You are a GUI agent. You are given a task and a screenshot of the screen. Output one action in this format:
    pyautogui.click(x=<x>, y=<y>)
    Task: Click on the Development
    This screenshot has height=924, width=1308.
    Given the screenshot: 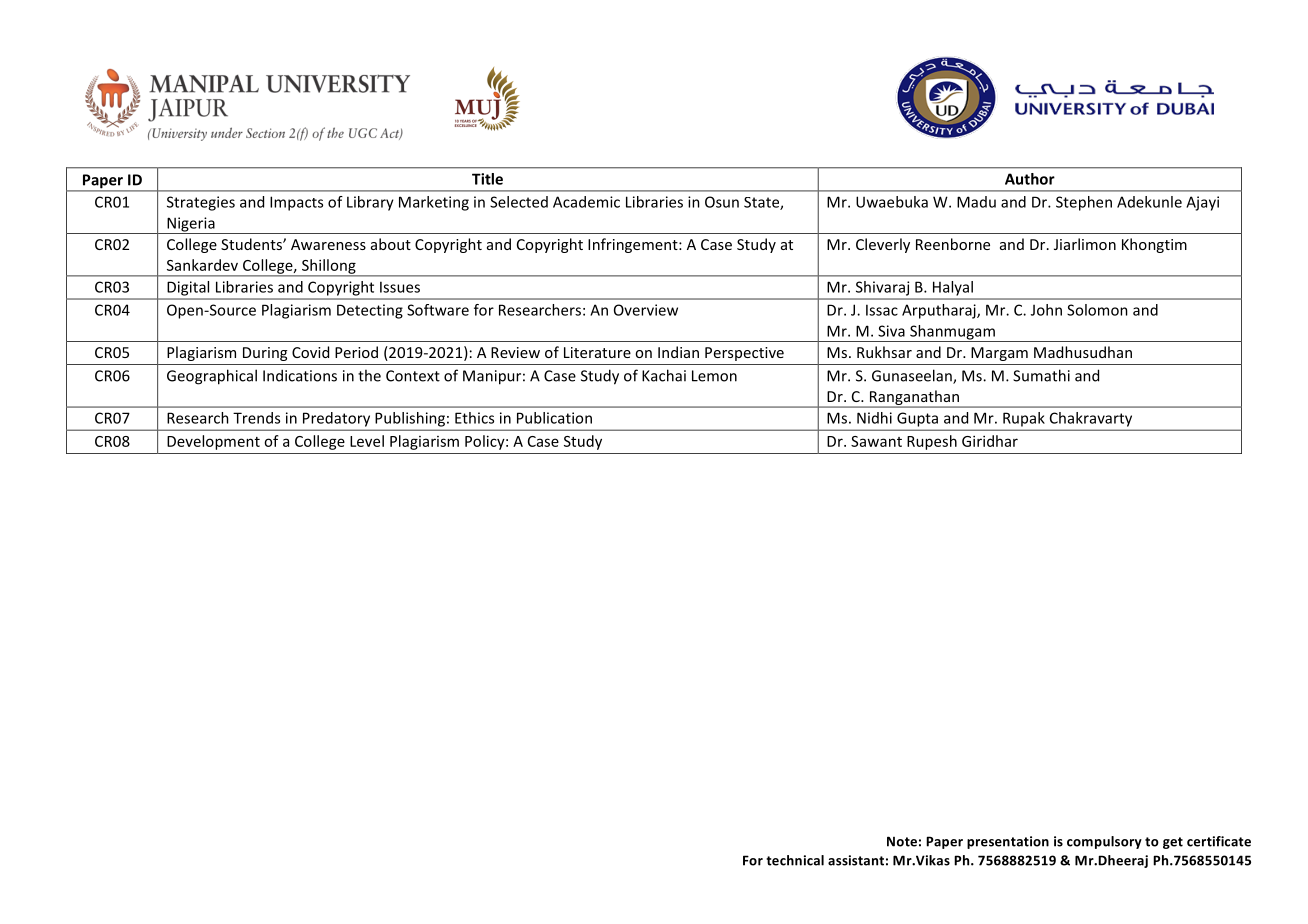 What is the action you would take?
    pyautogui.click(x=213, y=442)
